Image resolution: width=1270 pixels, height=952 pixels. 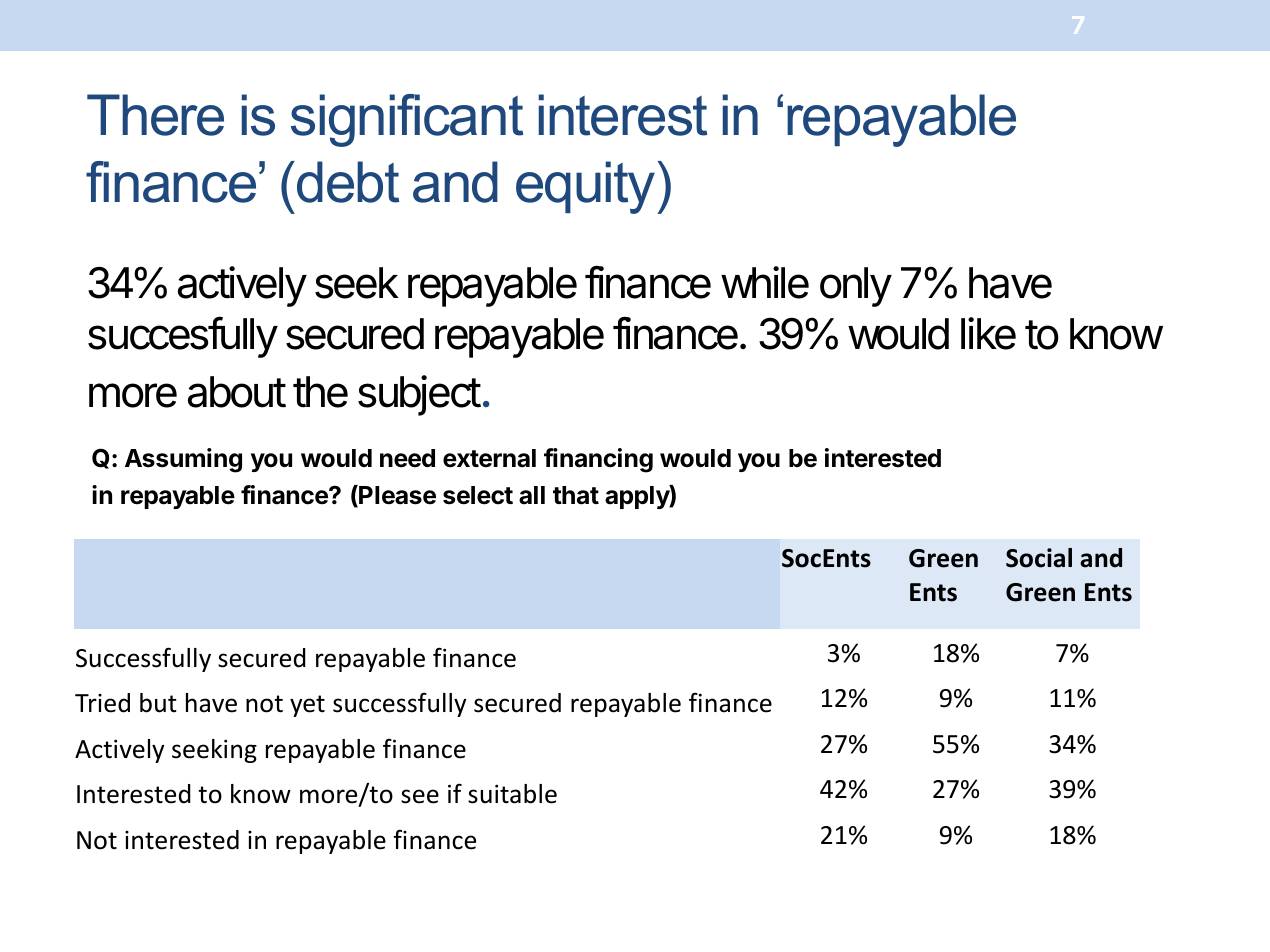 I want to click on succesfully, so click(x=183, y=337).
